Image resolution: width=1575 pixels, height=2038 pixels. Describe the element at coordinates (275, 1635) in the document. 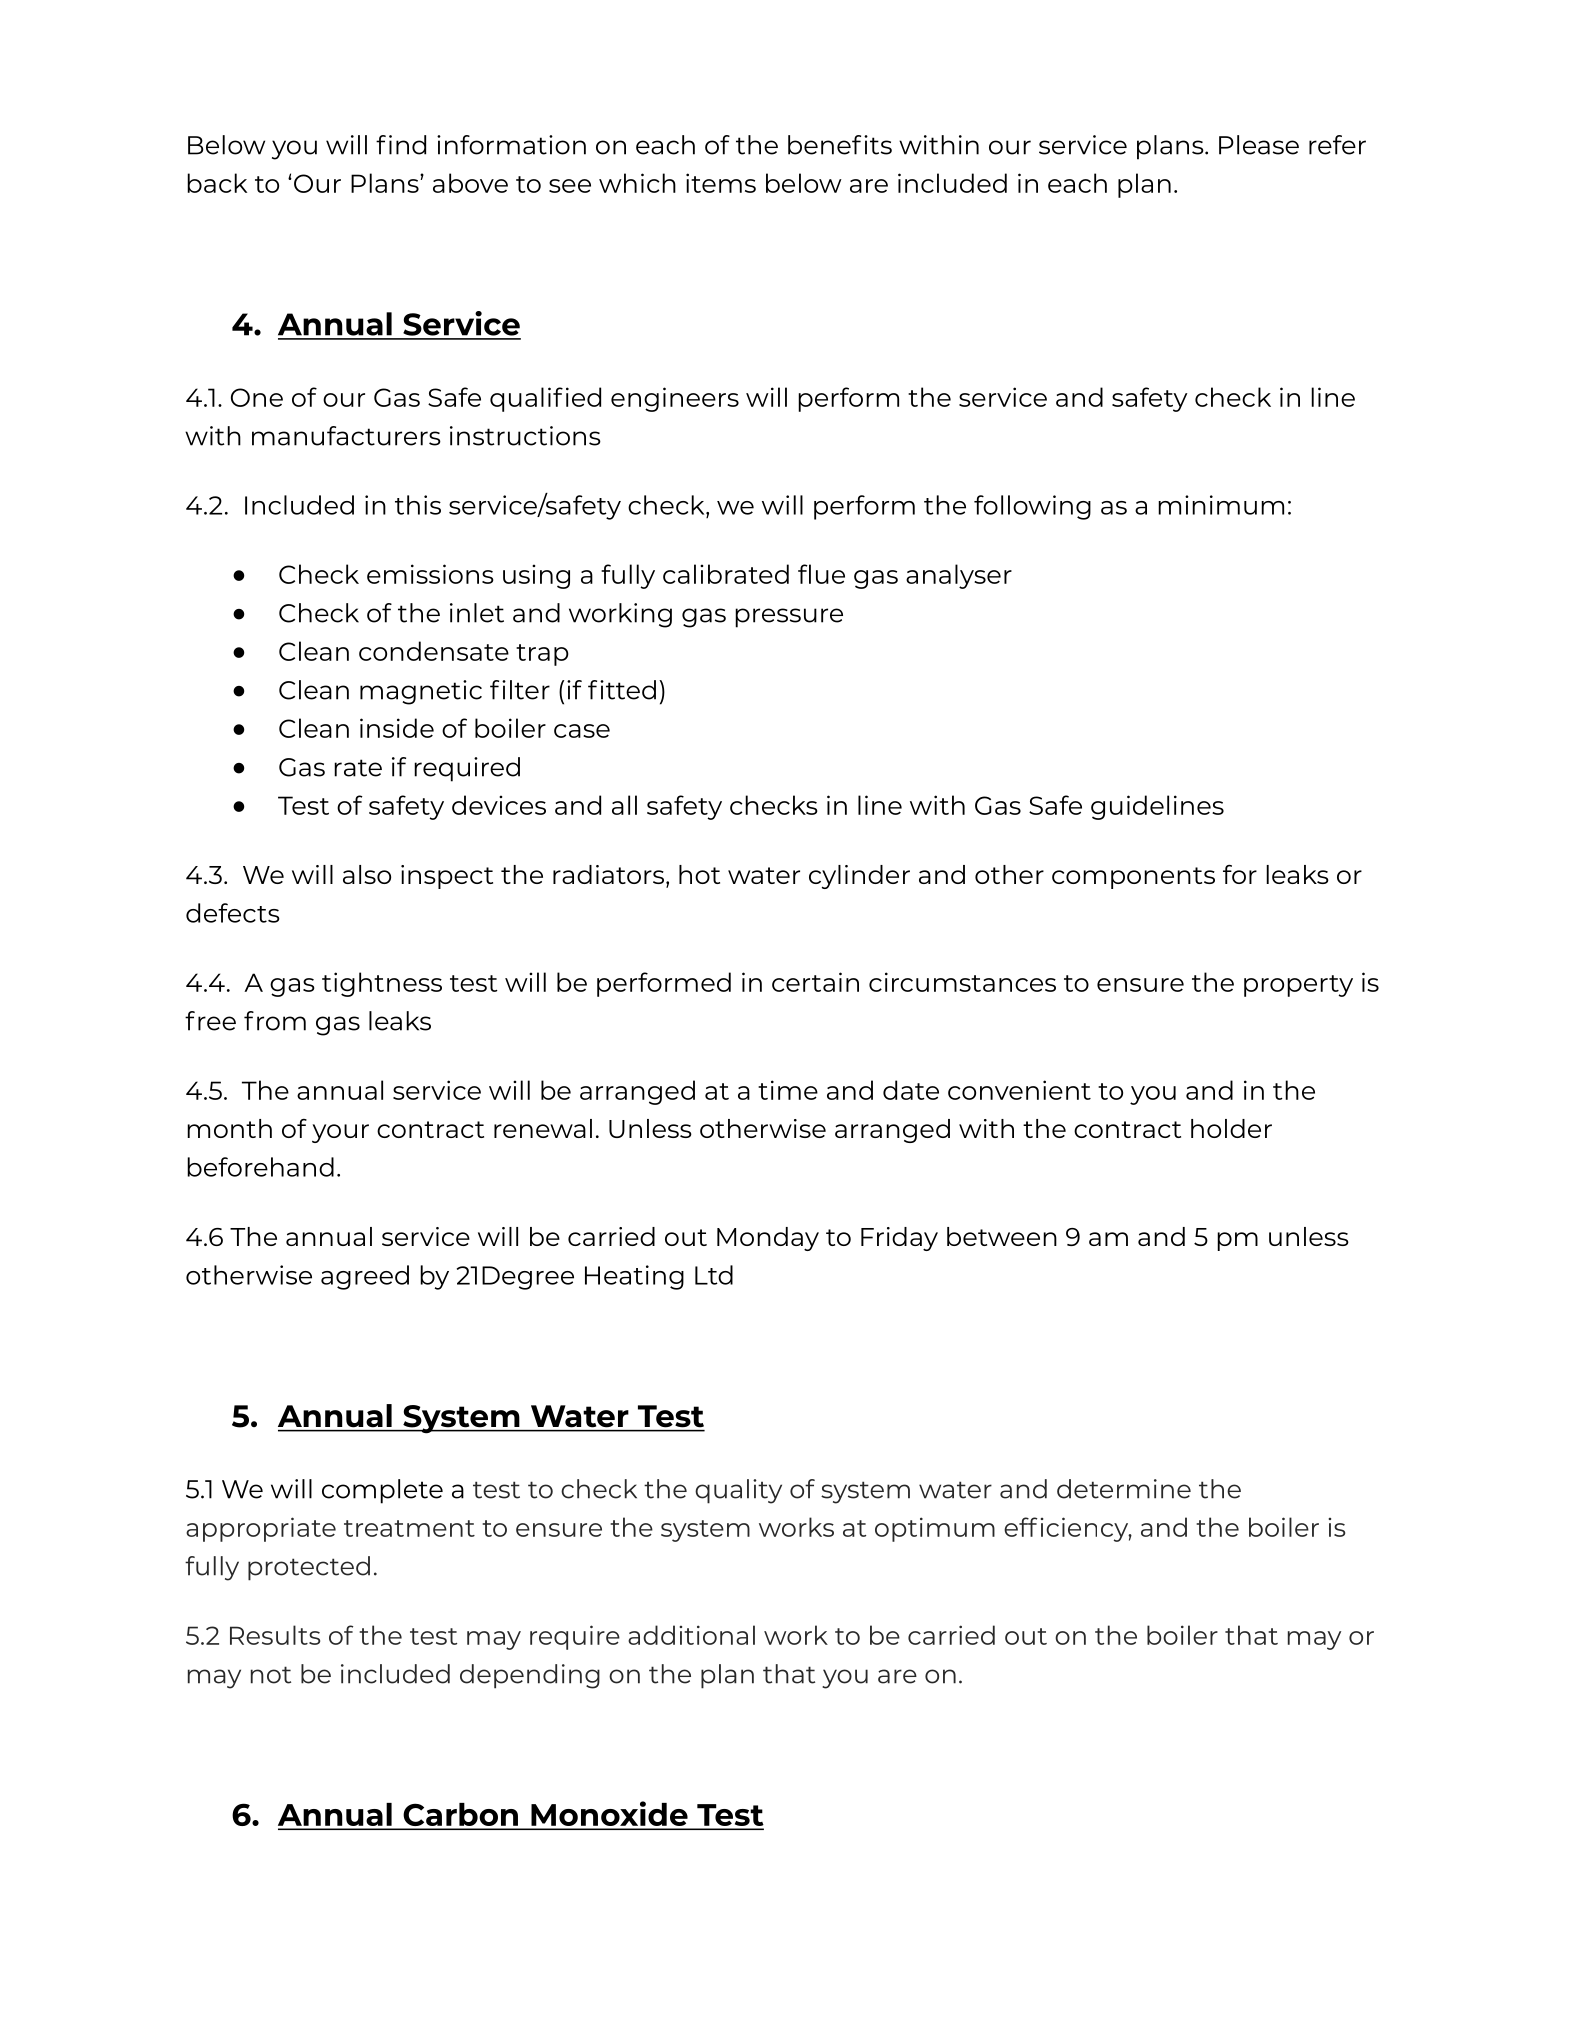

I see `Results` at that location.
